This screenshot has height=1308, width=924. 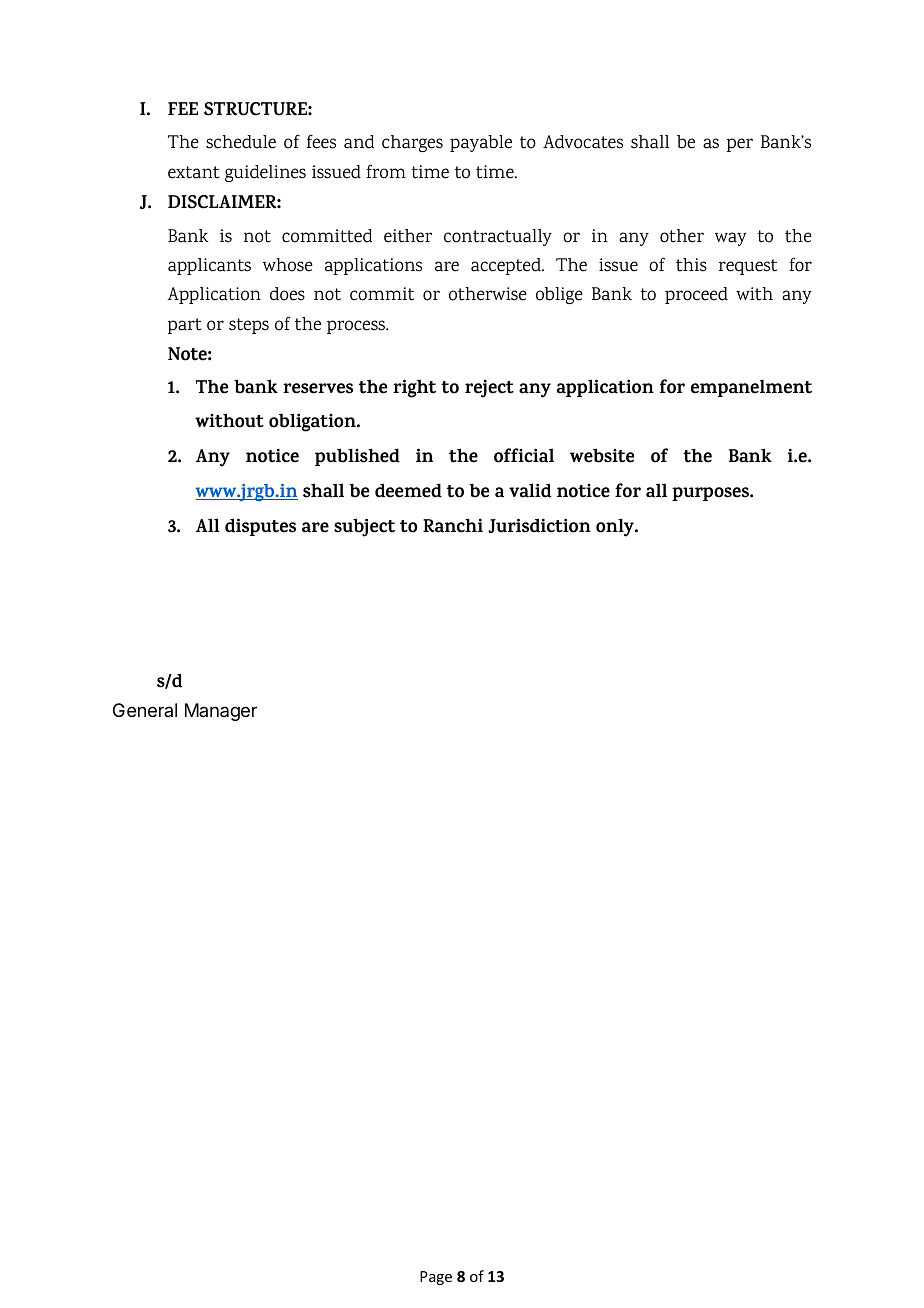 What do you see at coordinates (412, 143) in the screenshot?
I see `charges` at bounding box center [412, 143].
